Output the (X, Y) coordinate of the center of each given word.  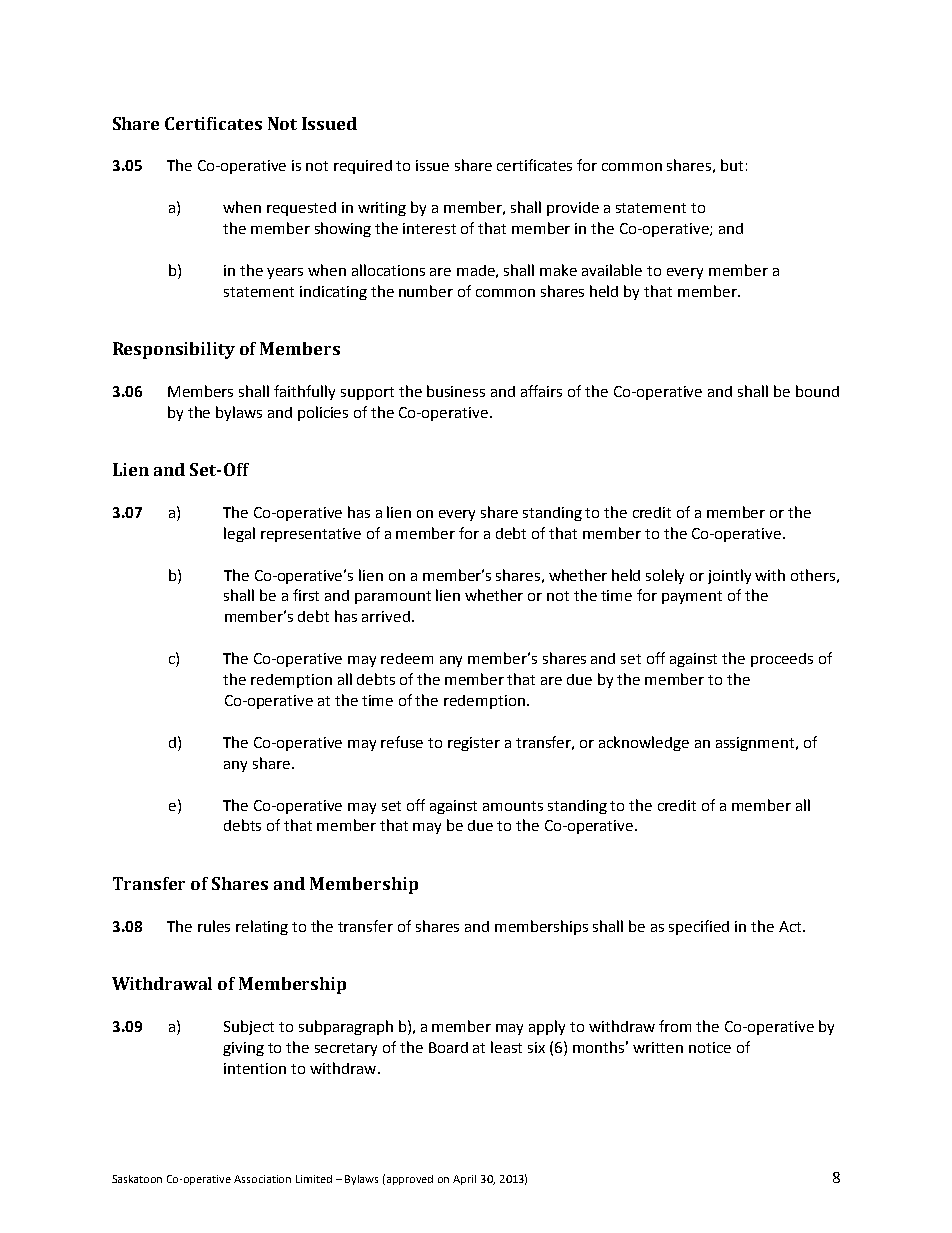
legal (239, 534)
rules (214, 926)
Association (262, 1179)
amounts (513, 806)
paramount (393, 597)
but (732, 165)
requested (301, 209)
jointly (729, 576)
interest (429, 228)
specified (699, 927)
